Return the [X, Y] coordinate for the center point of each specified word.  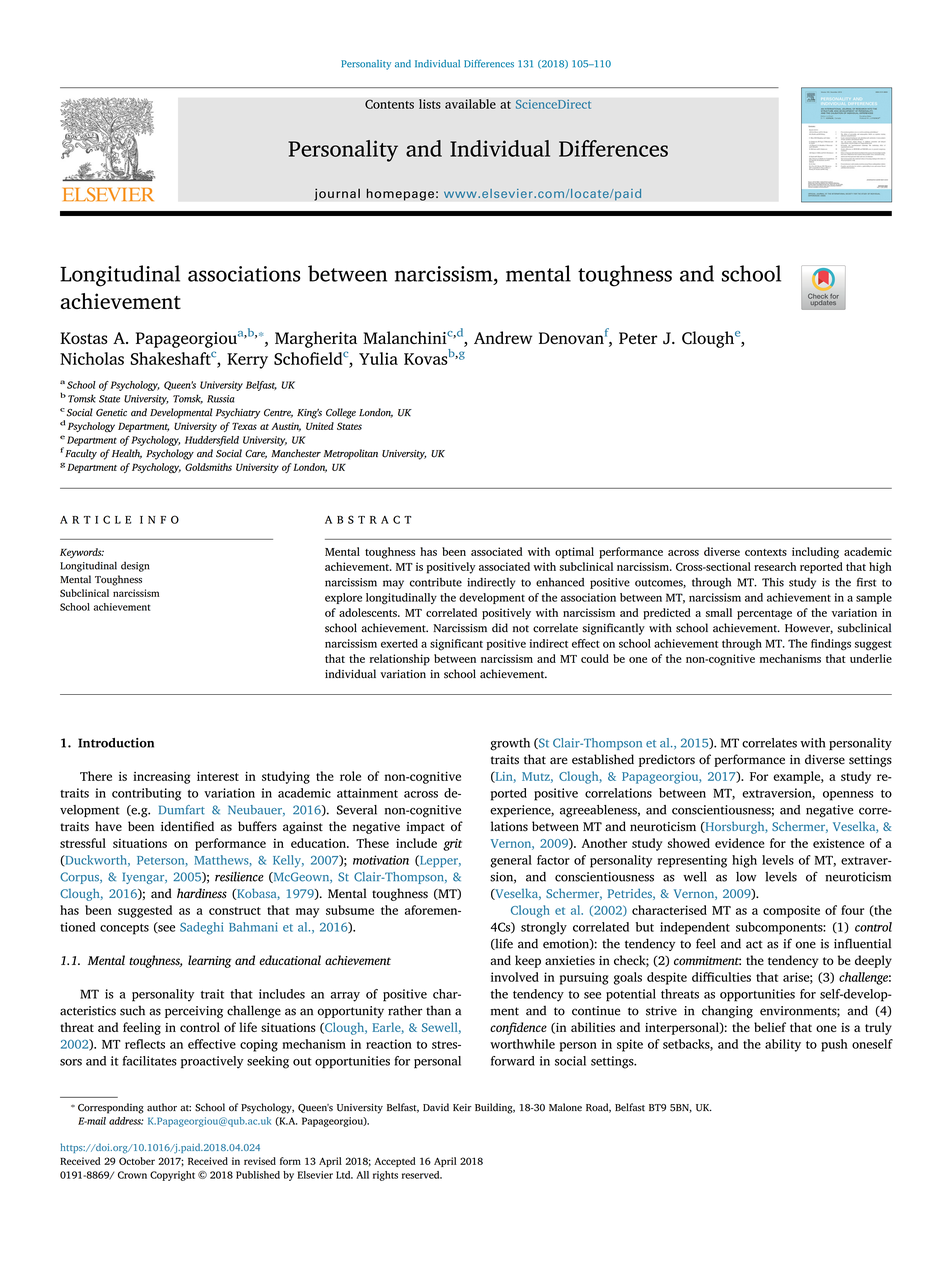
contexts [766, 552]
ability [783, 1045]
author [162, 1107]
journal [337, 194]
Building [495, 1108]
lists [430, 104]
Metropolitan [351, 454]
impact [425, 828]
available [470, 104]
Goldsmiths [208, 467]
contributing [146, 794]
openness [848, 796]
